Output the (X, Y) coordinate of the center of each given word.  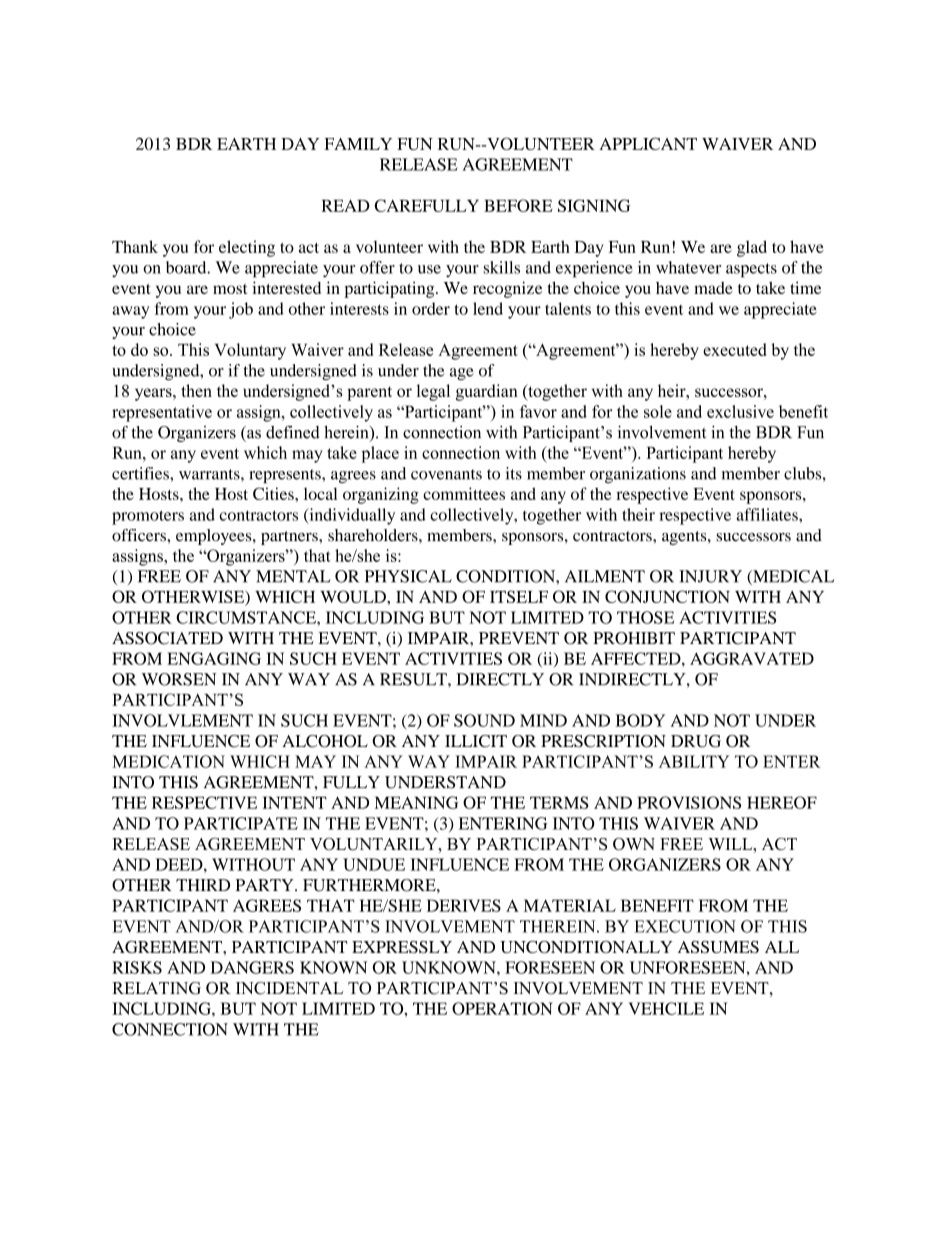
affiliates (768, 514)
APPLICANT (648, 143)
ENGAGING (214, 658)
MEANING (416, 802)
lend (488, 308)
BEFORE (518, 205)
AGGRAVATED (752, 658)
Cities (274, 493)
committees (464, 493)
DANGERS (252, 967)
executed (734, 349)
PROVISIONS (689, 802)
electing (247, 248)
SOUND (484, 720)
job (241, 310)
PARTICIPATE (241, 823)
